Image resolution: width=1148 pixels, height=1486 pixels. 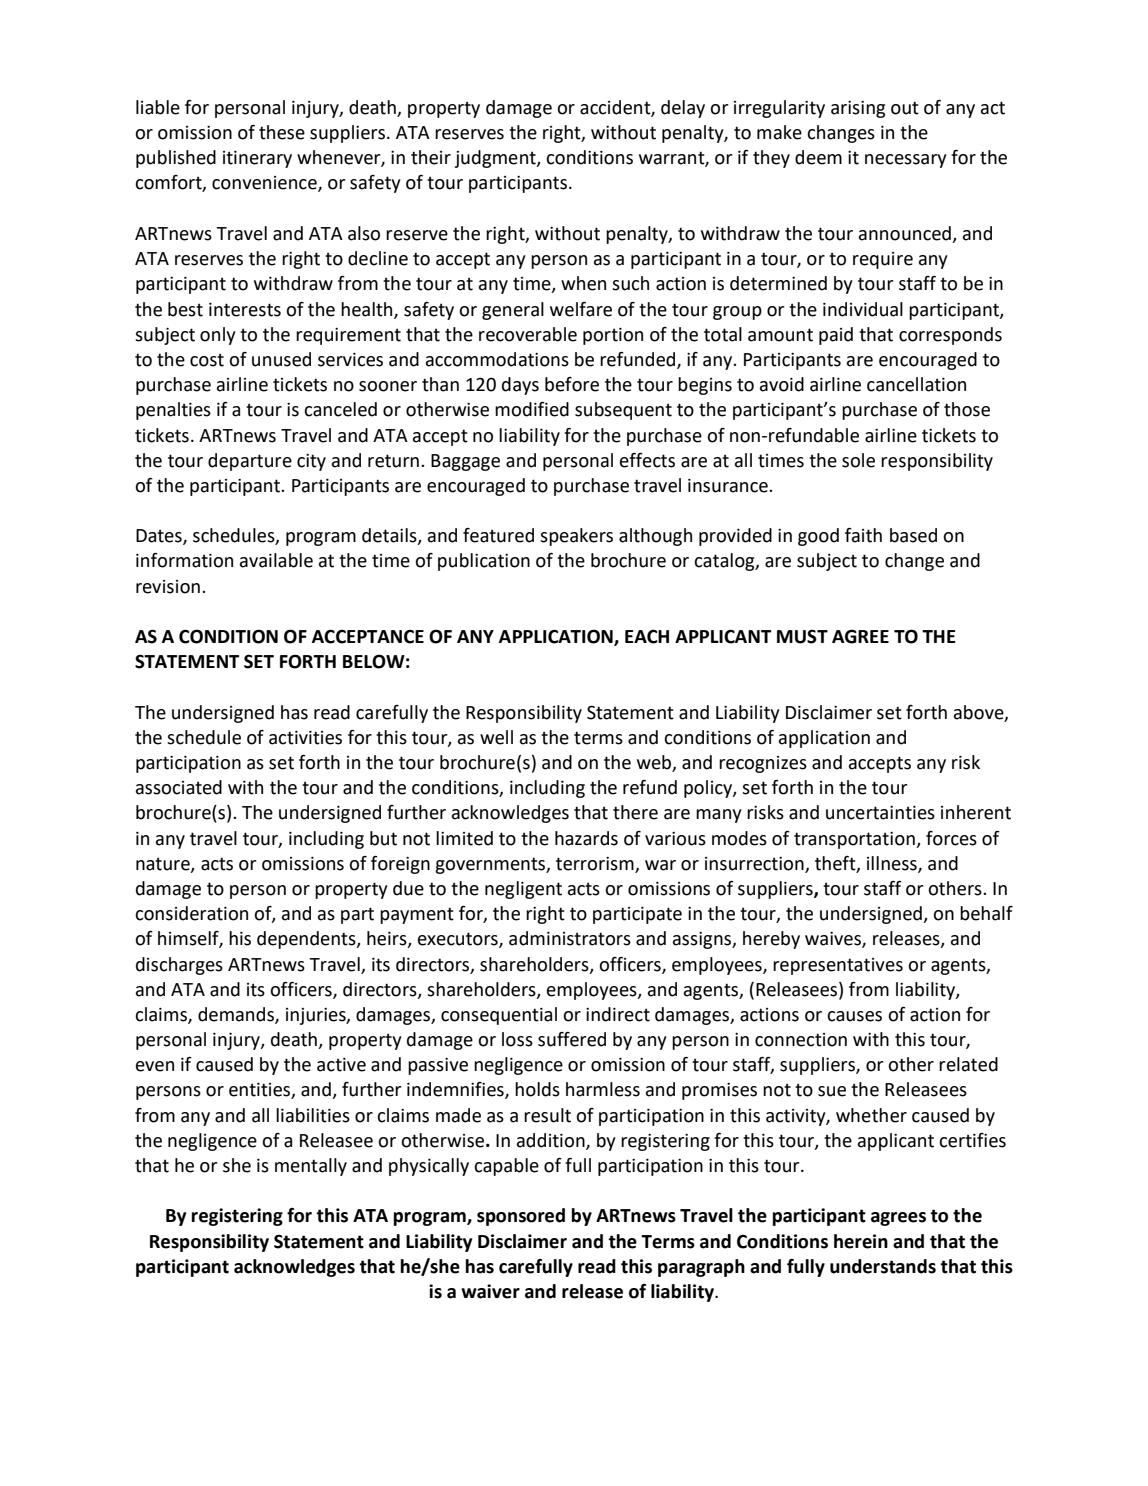 What do you see at coordinates (311, 1167) in the screenshot?
I see `mentally` at bounding box center [311, 1167].
